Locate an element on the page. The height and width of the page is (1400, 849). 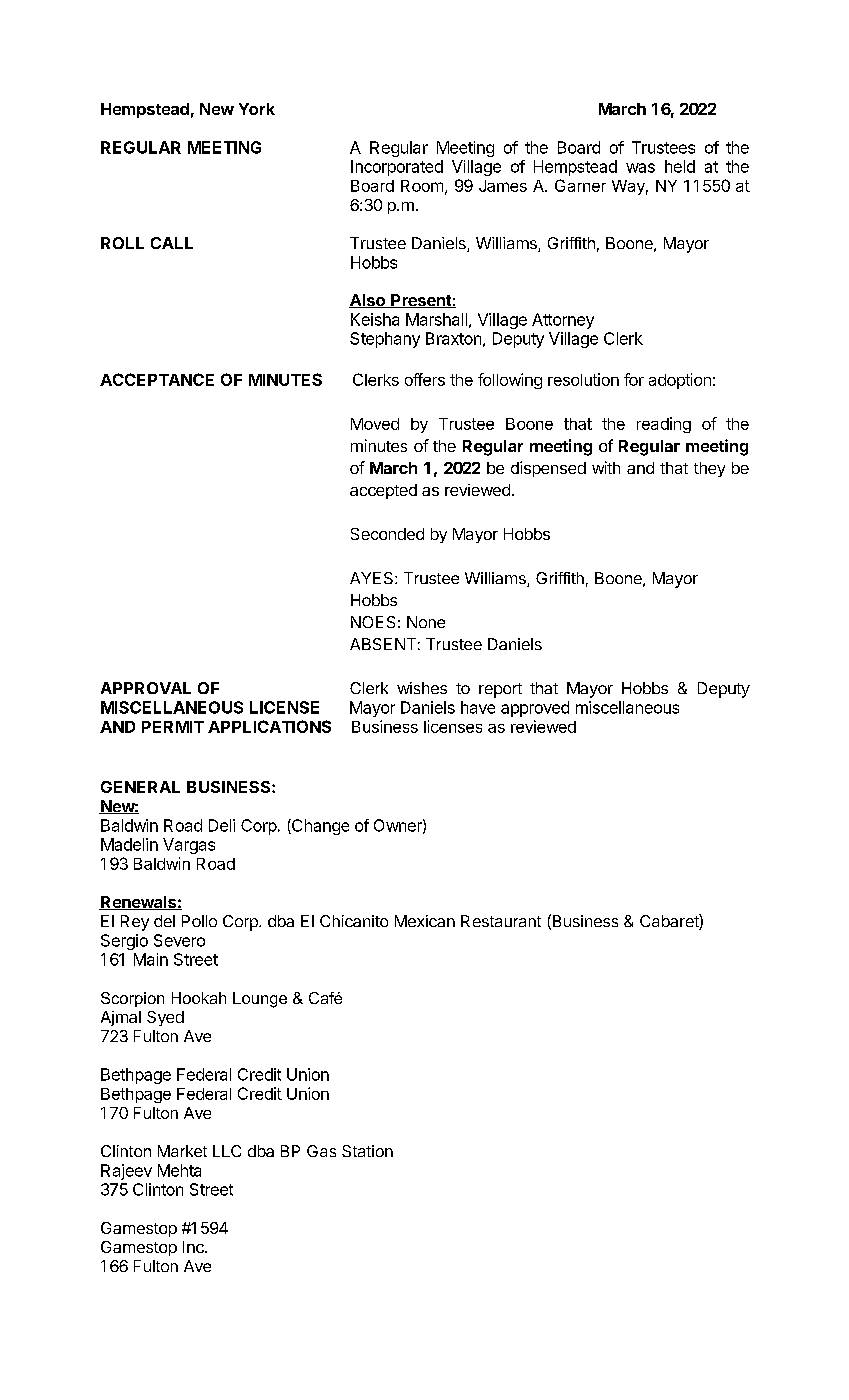
was is located at coordinates (640, 168).
